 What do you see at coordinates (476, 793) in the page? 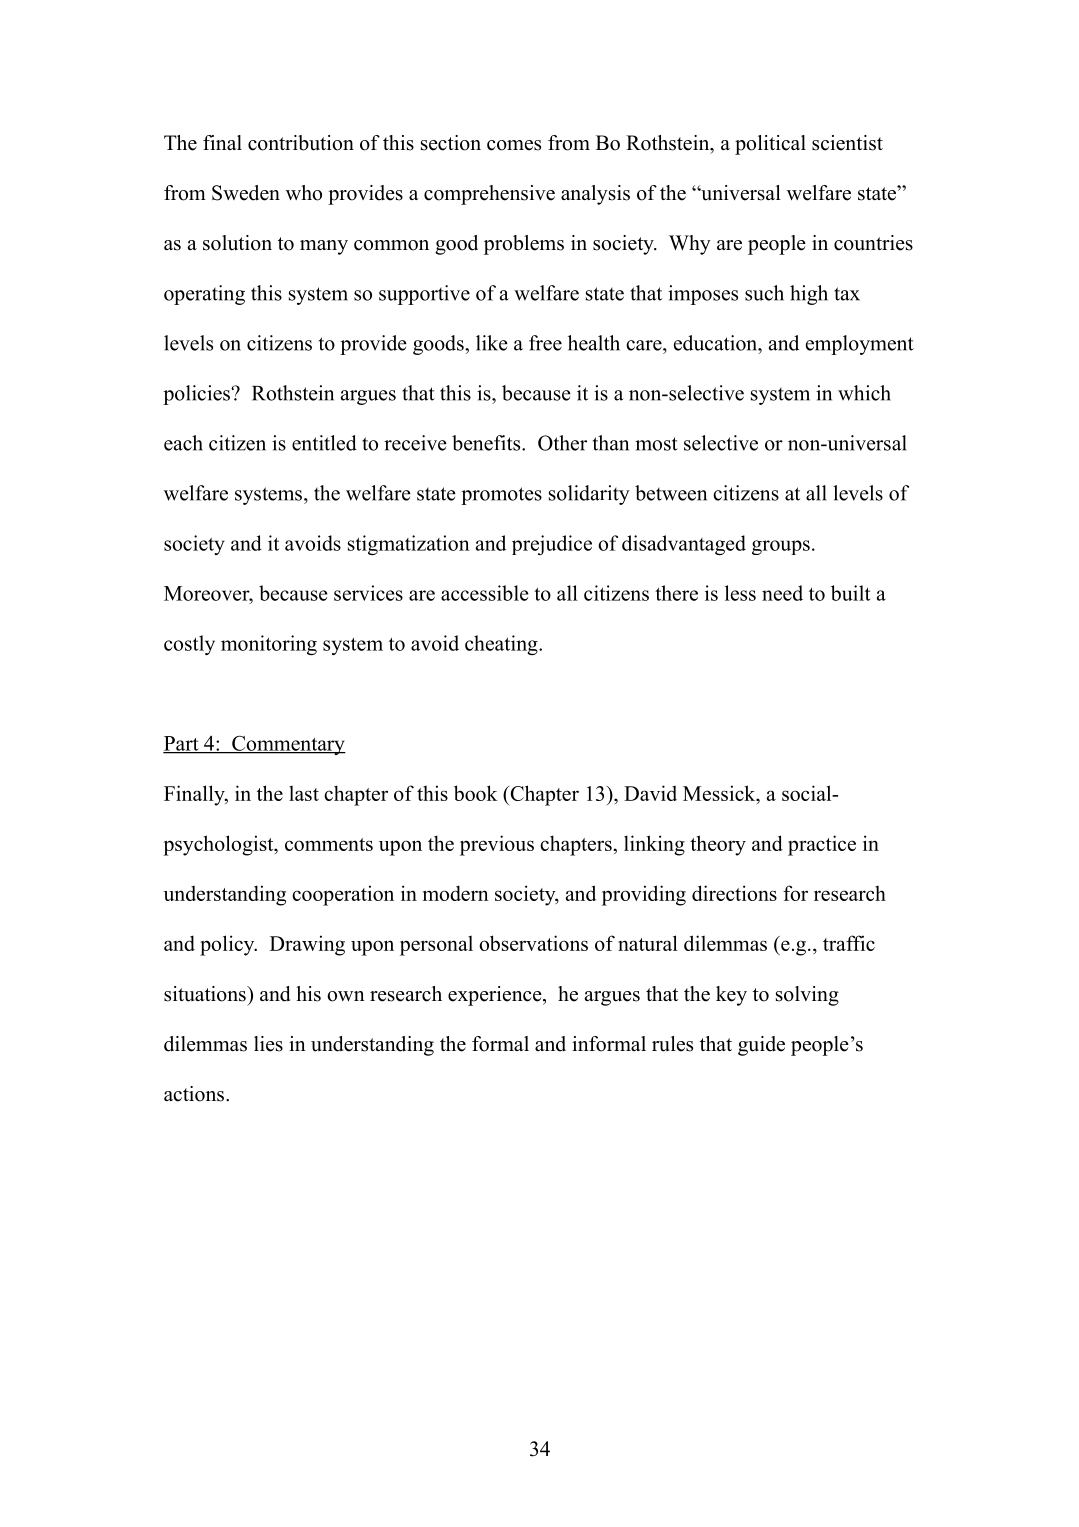
I see `book` at bounding box center [476, 793].
